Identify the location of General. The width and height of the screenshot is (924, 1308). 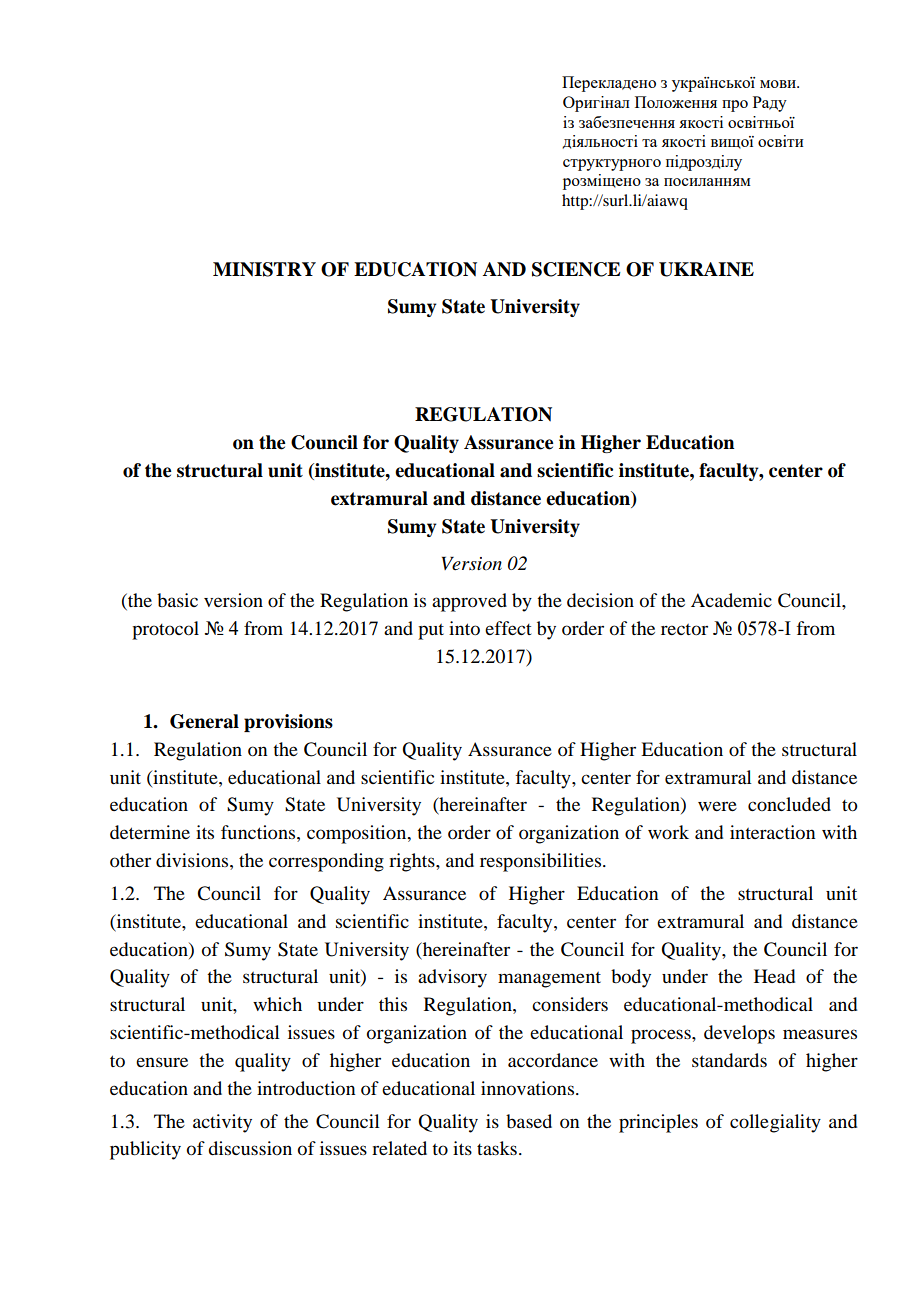
(204, 721).
